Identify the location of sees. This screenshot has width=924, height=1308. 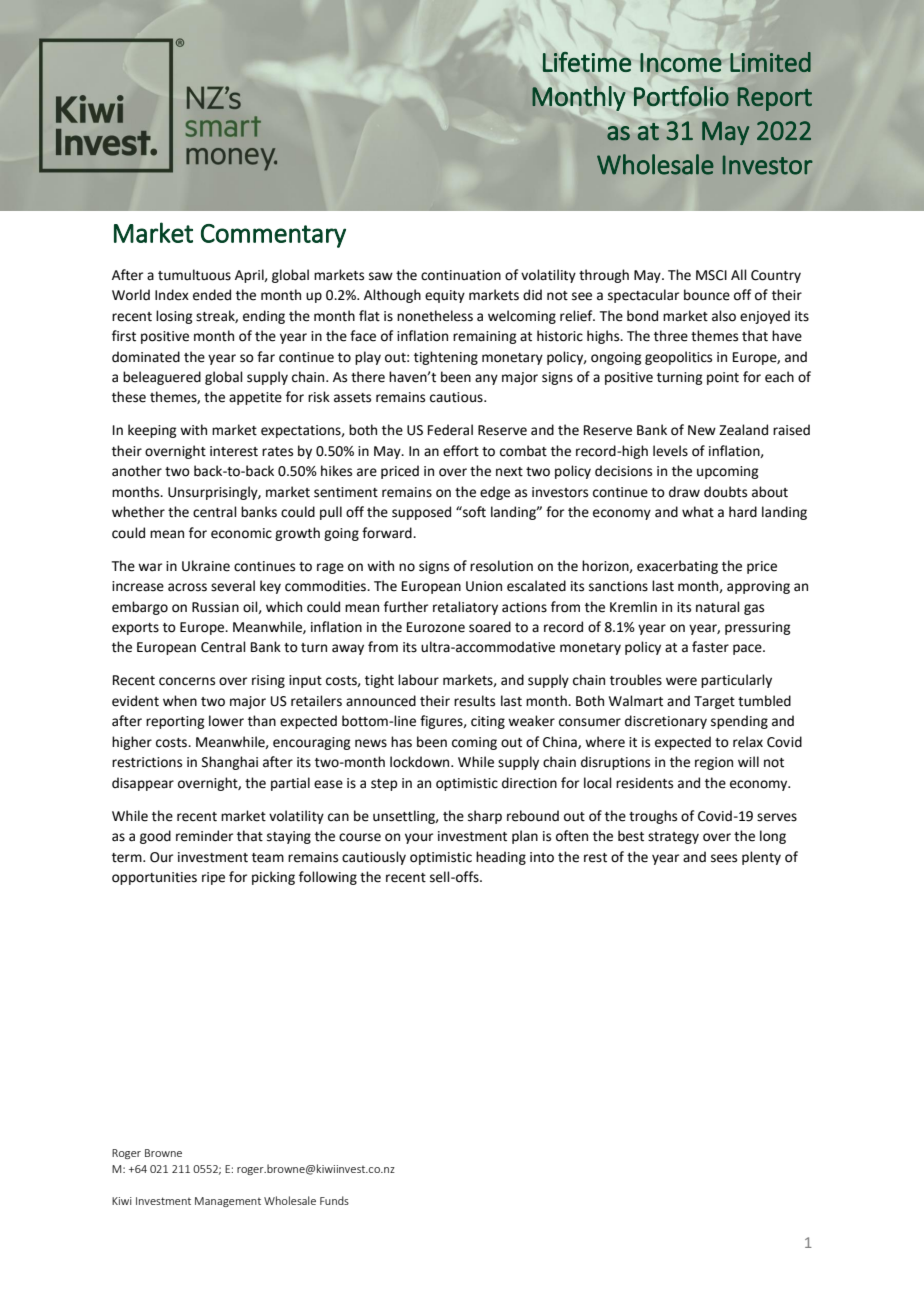
(724, 858).
